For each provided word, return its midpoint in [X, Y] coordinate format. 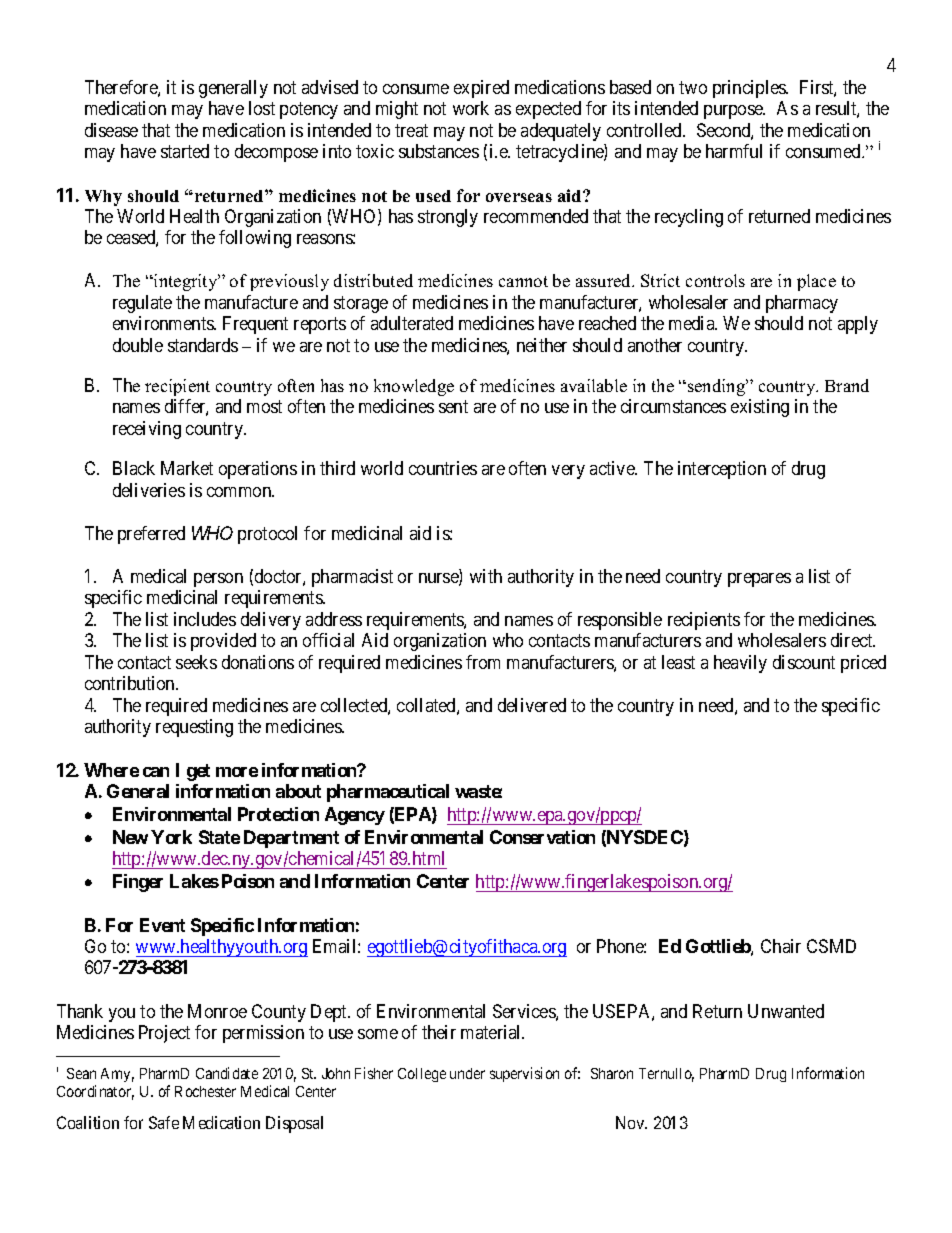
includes [205, 619]
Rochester [205, 1091]
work [471, 108]
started [185, 151]
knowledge [414, 387]
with [486, 576]
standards [203, 345]
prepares [759, 580]
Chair [781, 946]
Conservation [542, 837]
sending [718, 387]
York [171, 837]
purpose [734, 112]
